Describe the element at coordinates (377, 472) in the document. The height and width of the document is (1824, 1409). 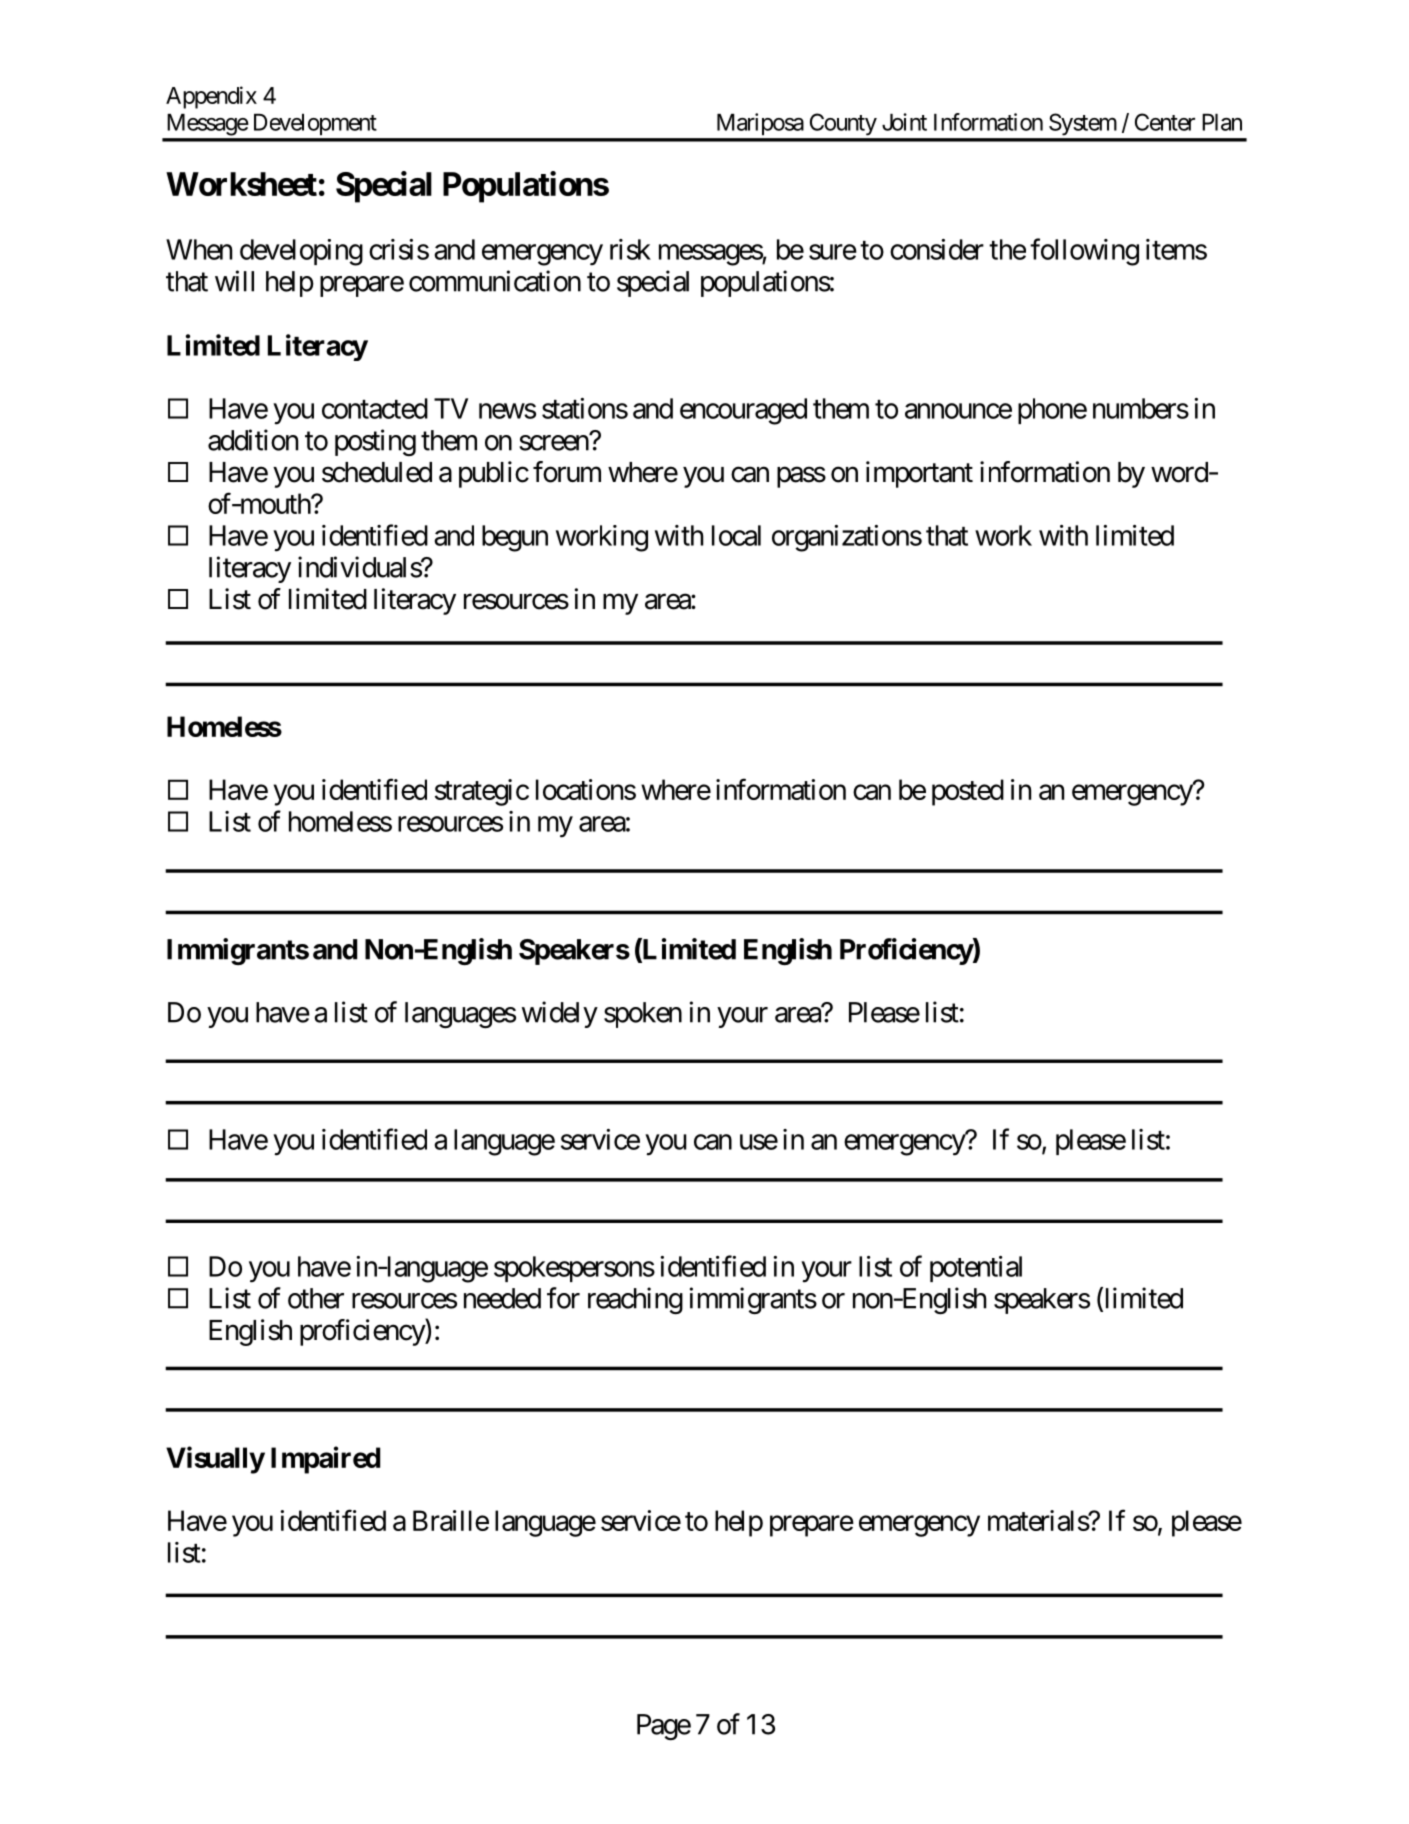
I see `scheduled` at that location.
